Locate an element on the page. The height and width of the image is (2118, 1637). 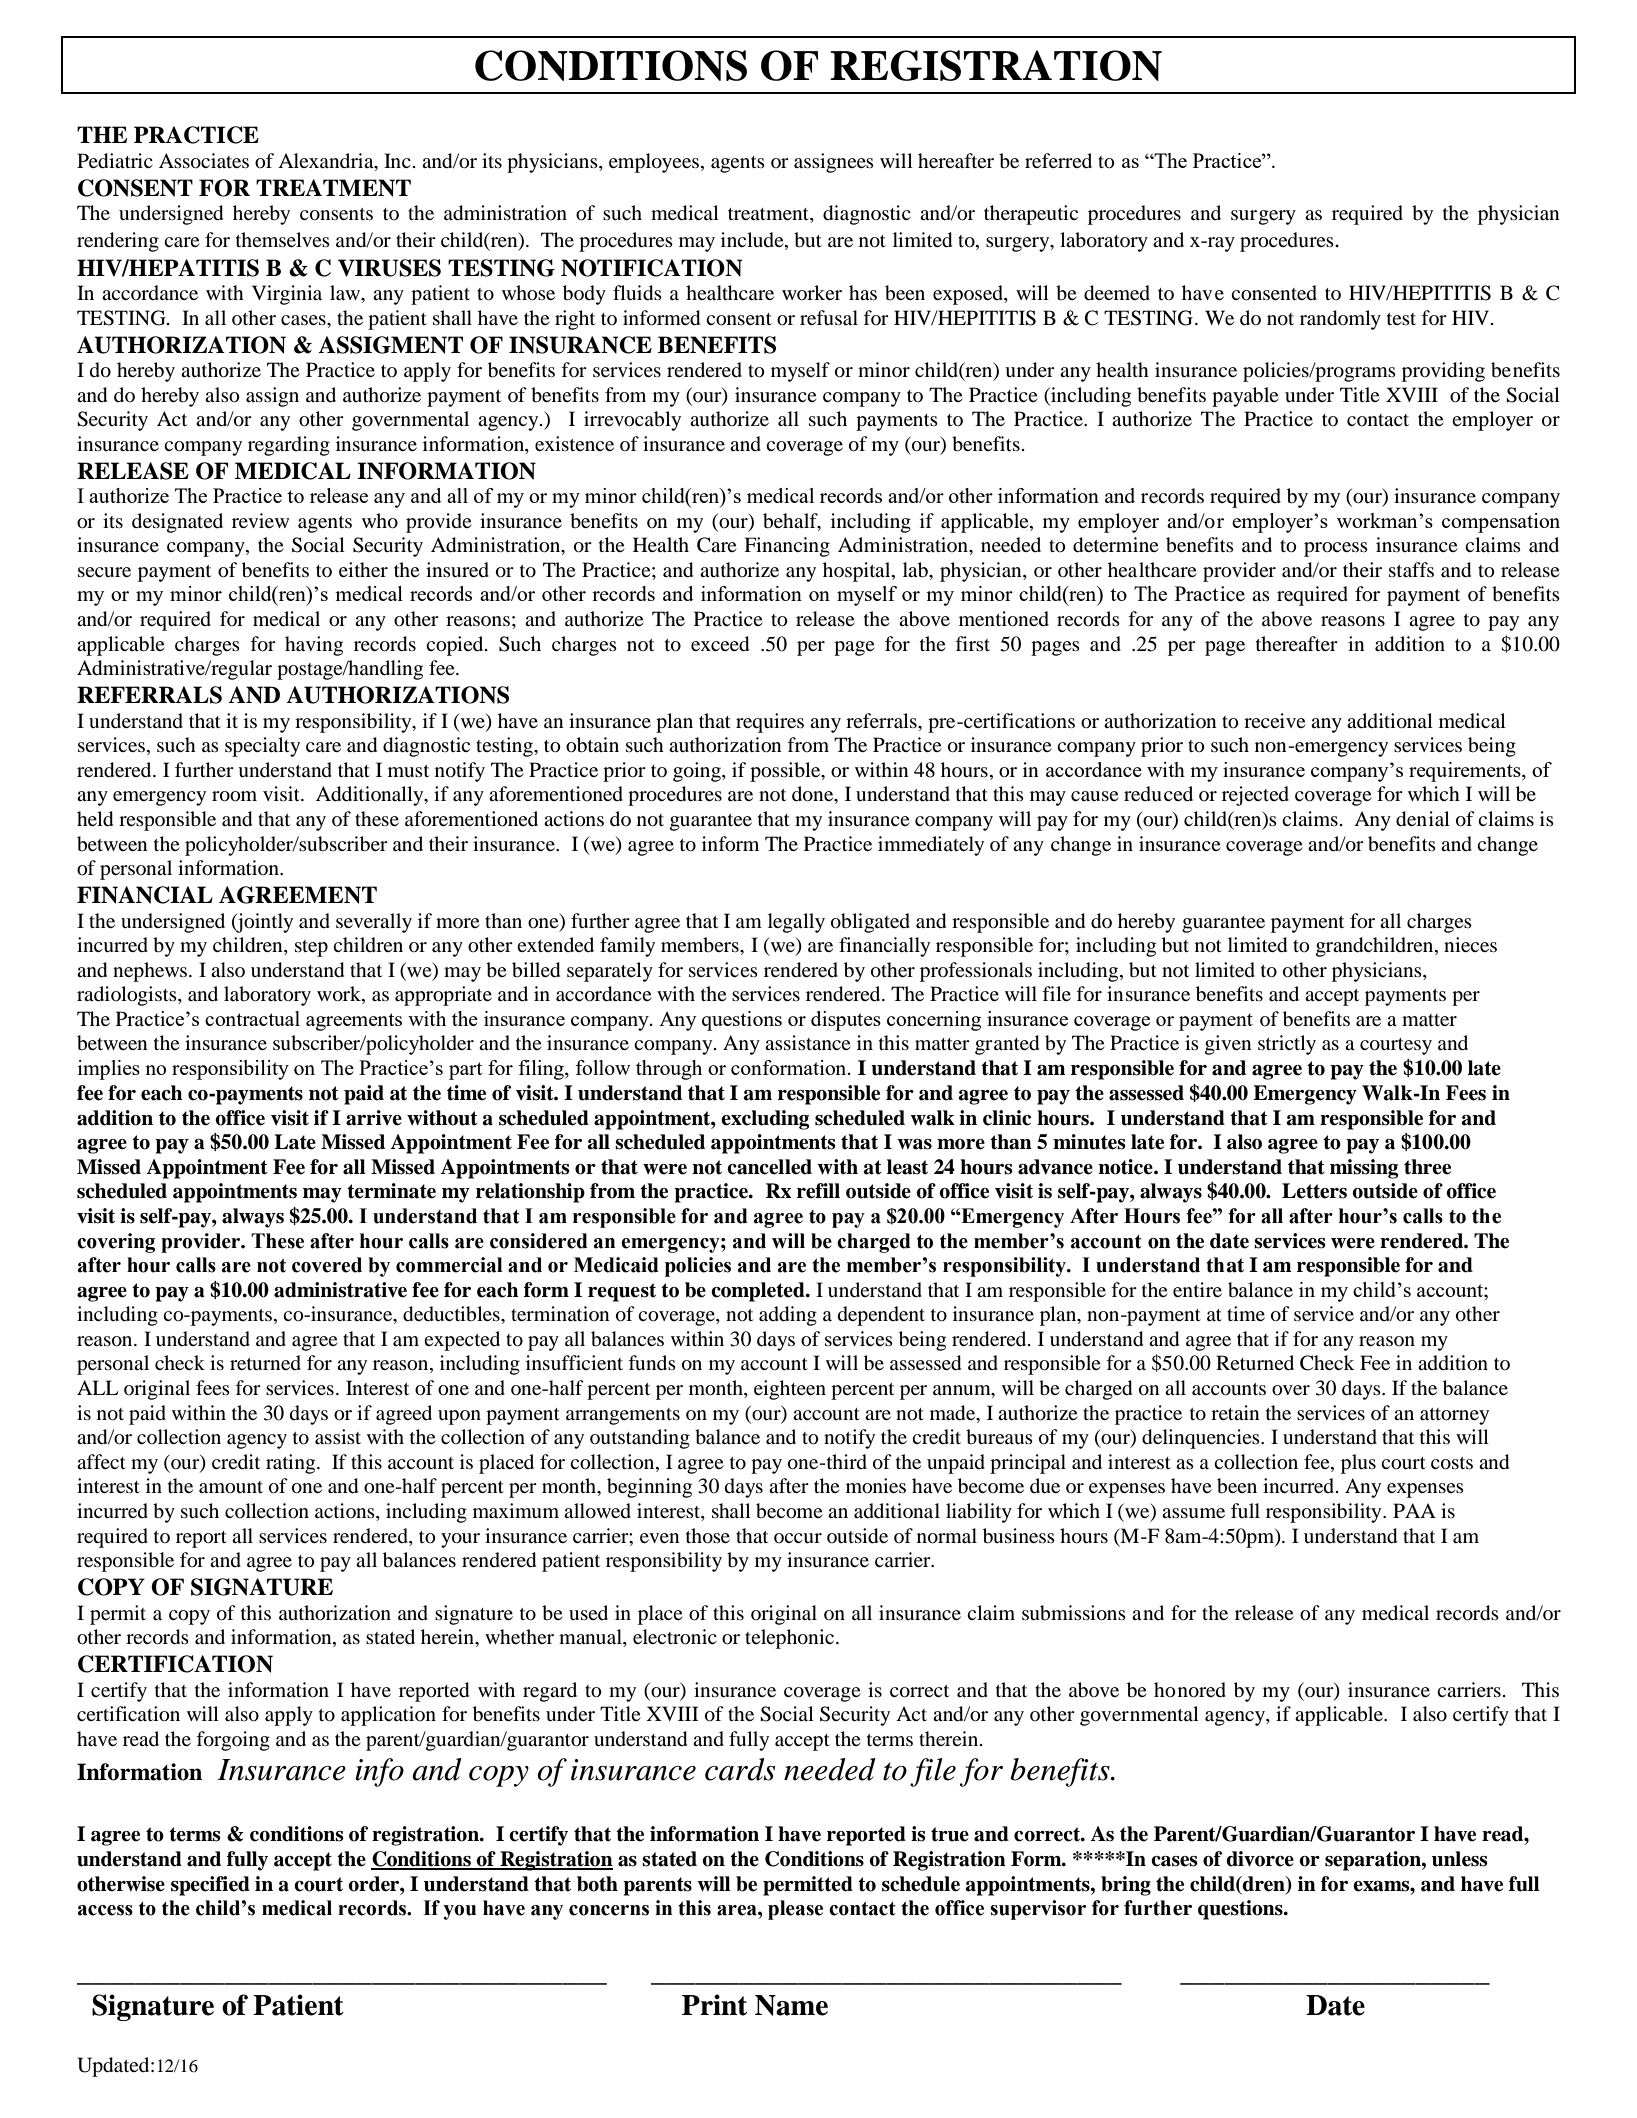
include is located at coordinates (753, 241).
